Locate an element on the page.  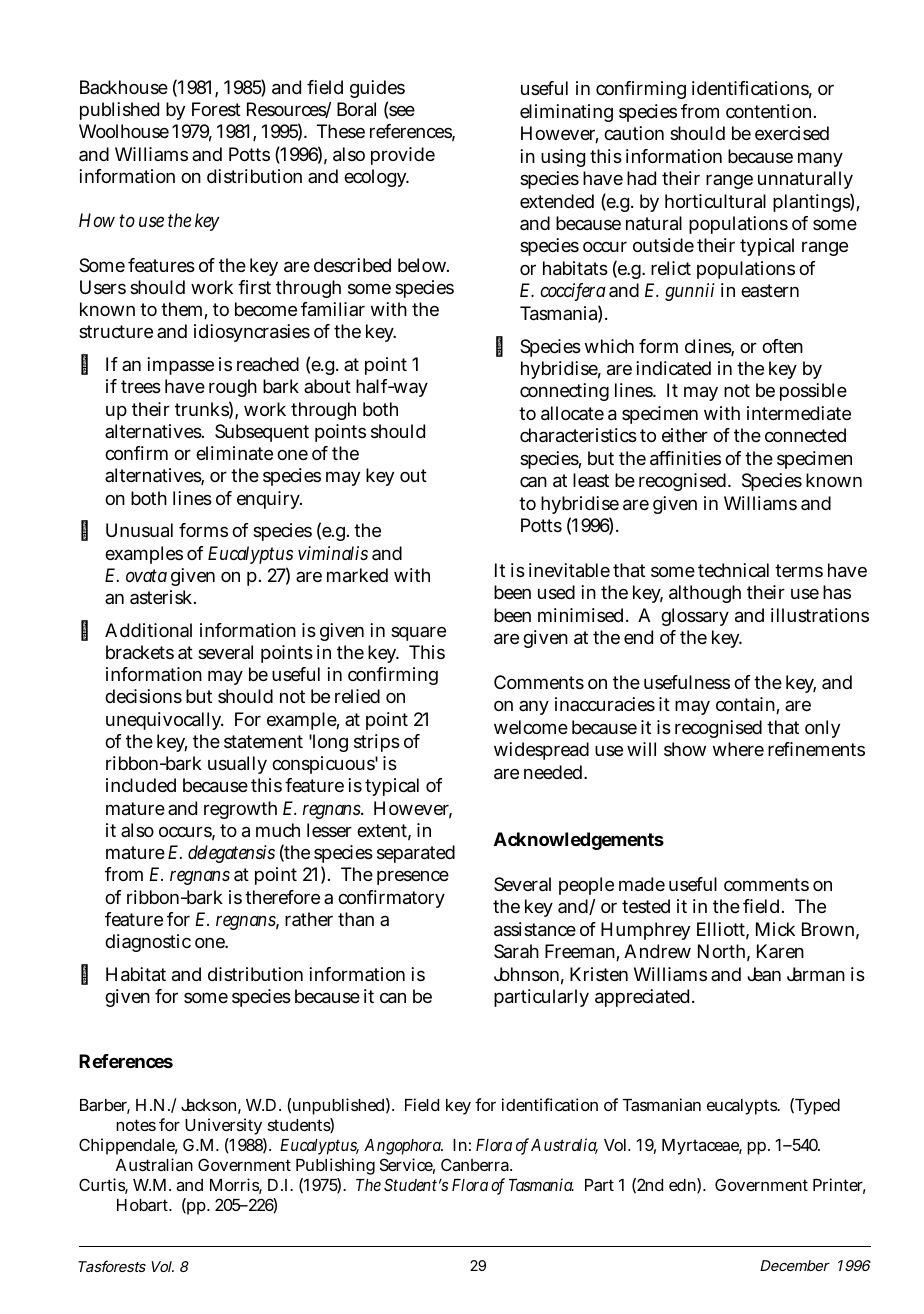
These is located at coordinates (341, 131).
